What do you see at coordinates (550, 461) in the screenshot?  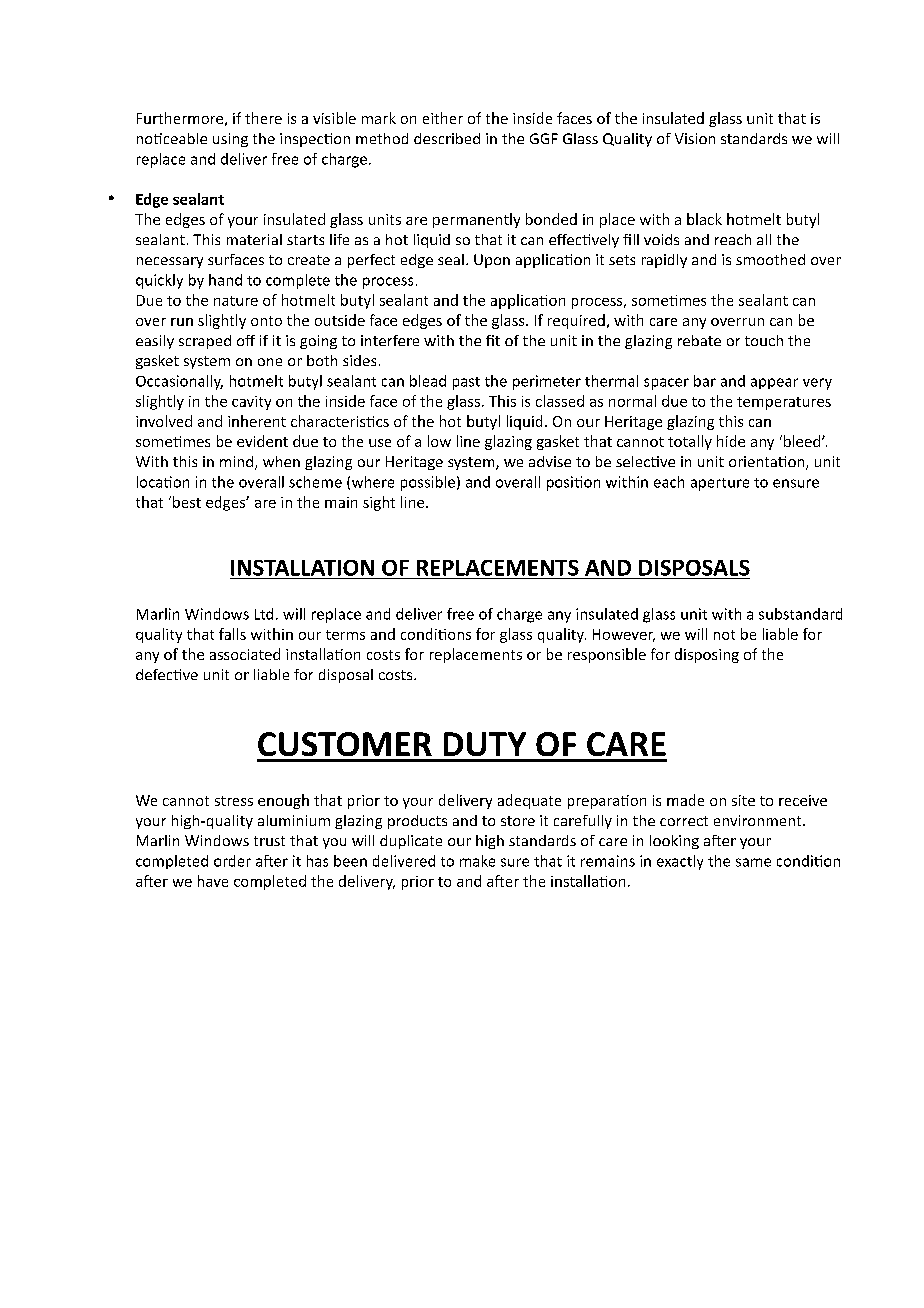 I see `advise` at bounding box center [550, 461].
